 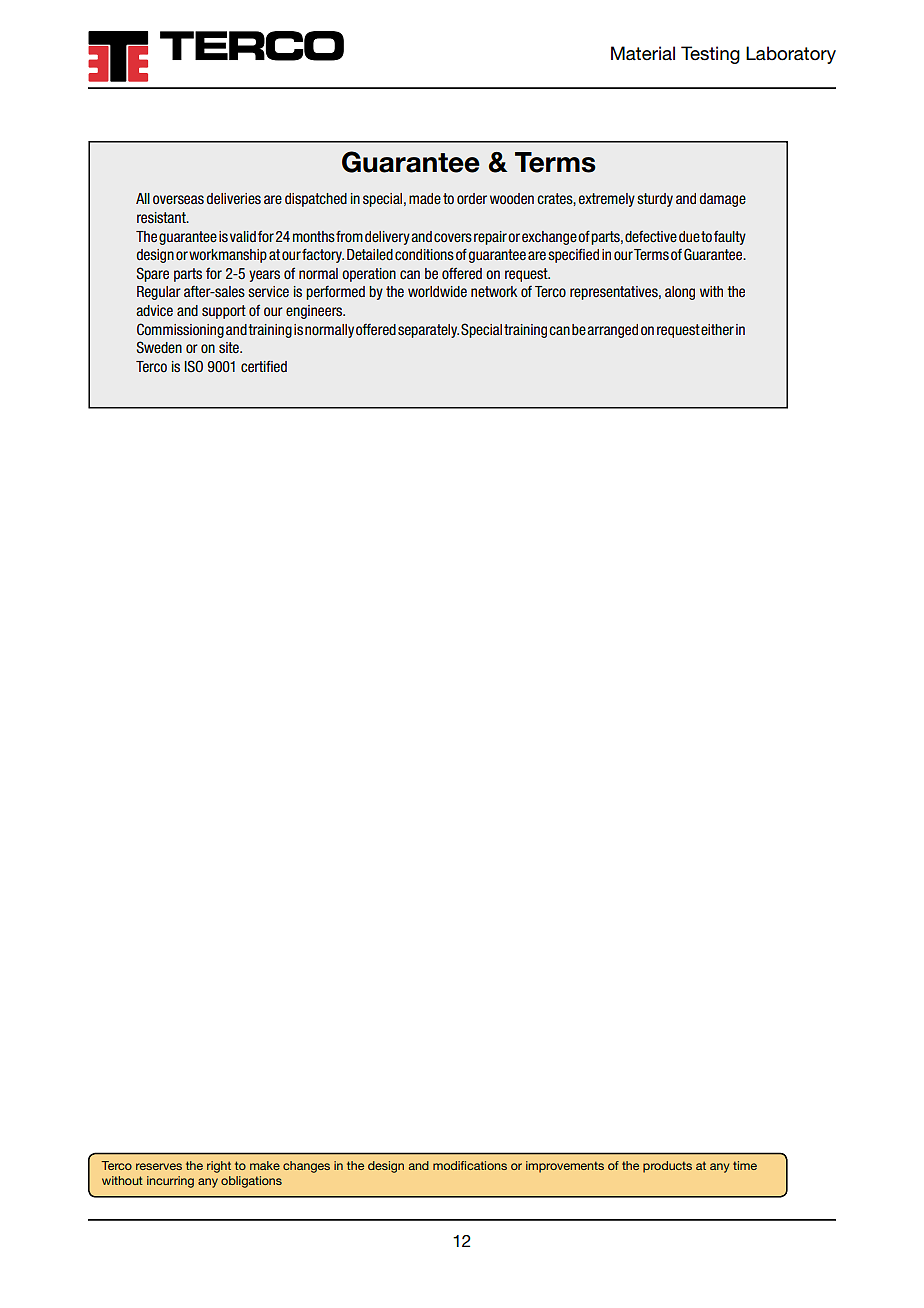 I want to click on certified, so click(x=264, y=366).
